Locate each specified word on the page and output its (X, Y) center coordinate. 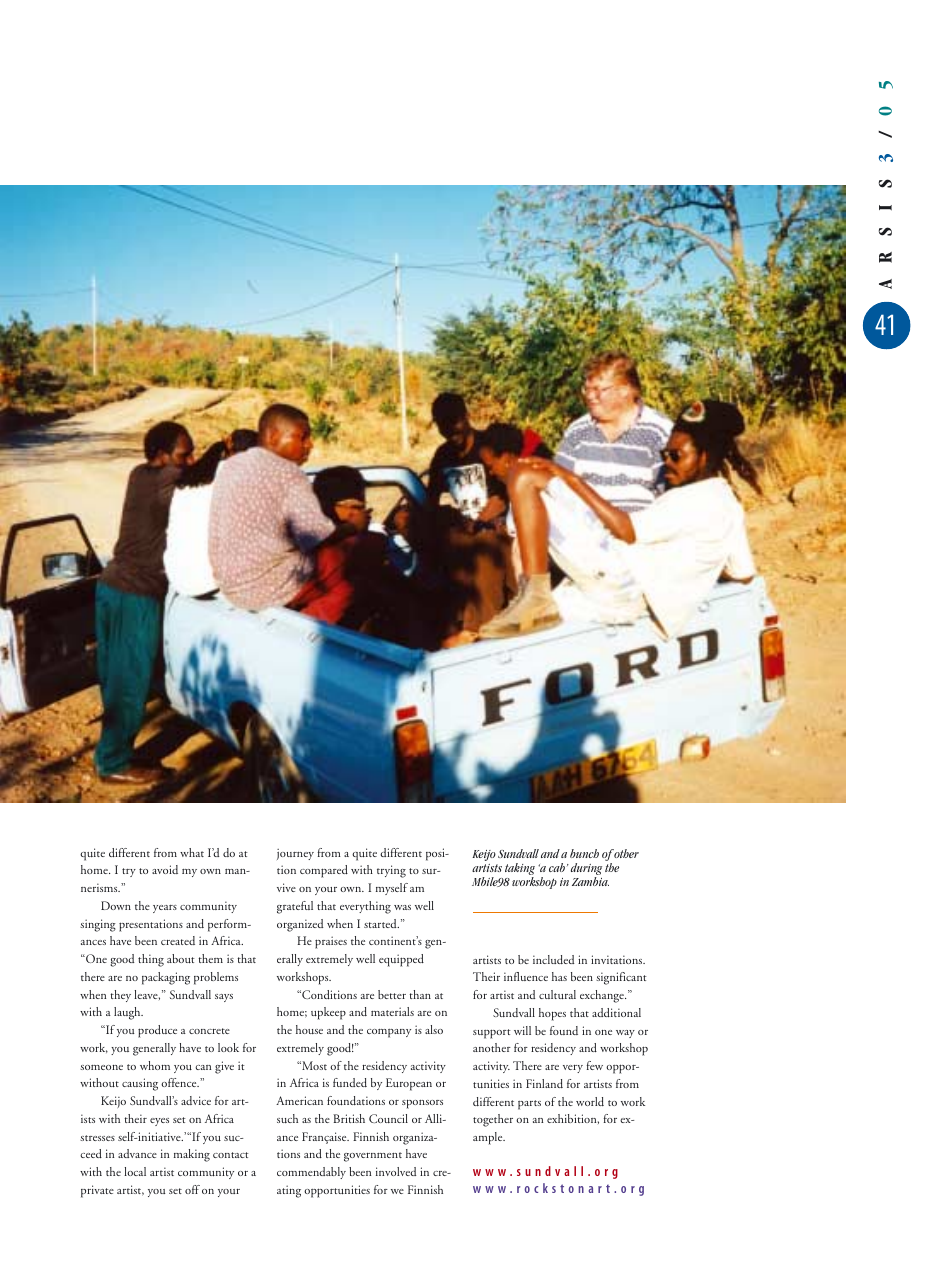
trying (391, 871)
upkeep (328, 1013)
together (493, 1120)
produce (157, 1031)
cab (557, 867)
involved (396, 1171)
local (135, 1171)
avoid (165, 869)
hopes (552, 1014)
